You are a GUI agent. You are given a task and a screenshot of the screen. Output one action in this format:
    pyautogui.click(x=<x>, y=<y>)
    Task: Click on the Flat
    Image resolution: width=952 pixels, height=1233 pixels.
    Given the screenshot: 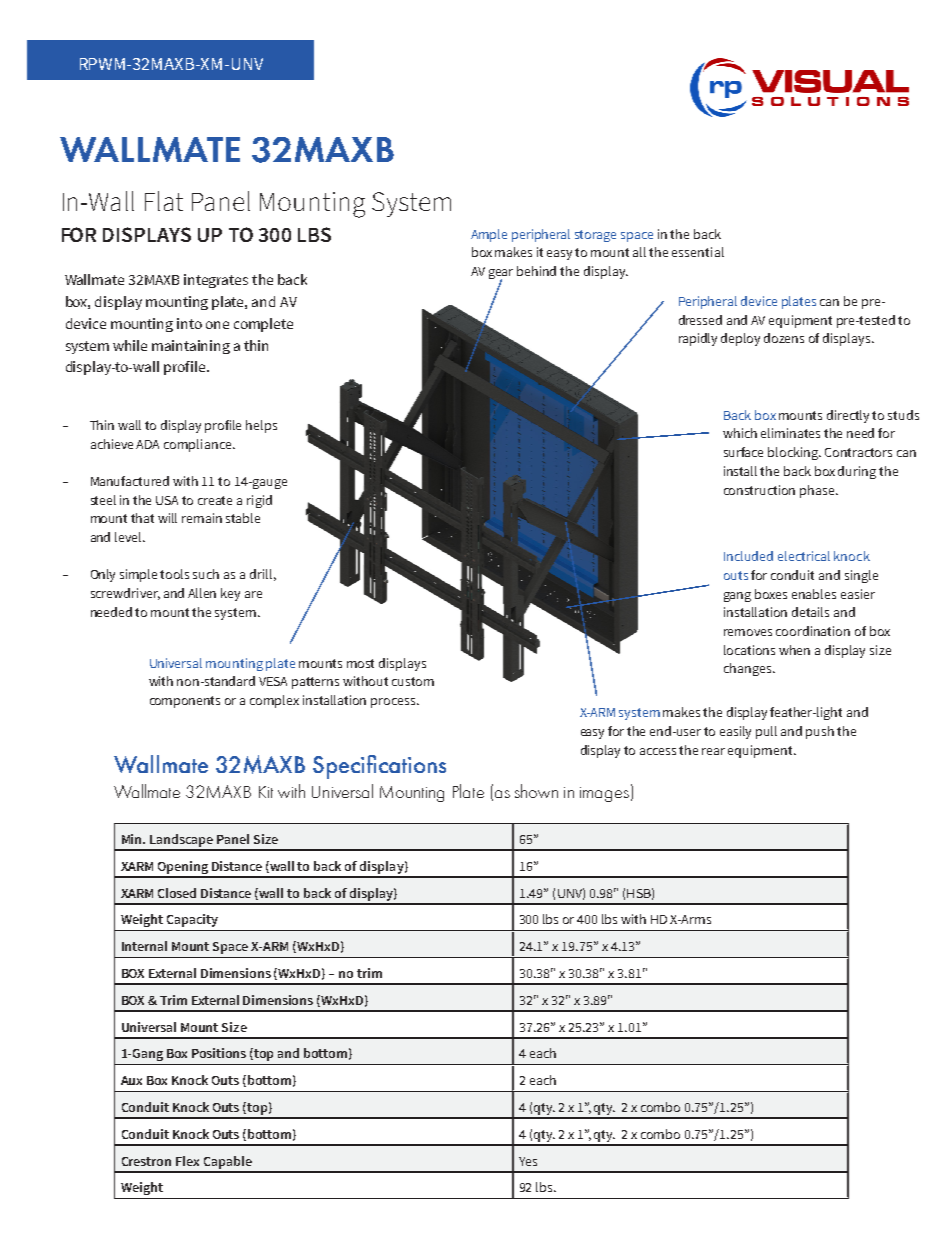 What is the action you would take?
    pyautogui.click(x=164, y=201)
